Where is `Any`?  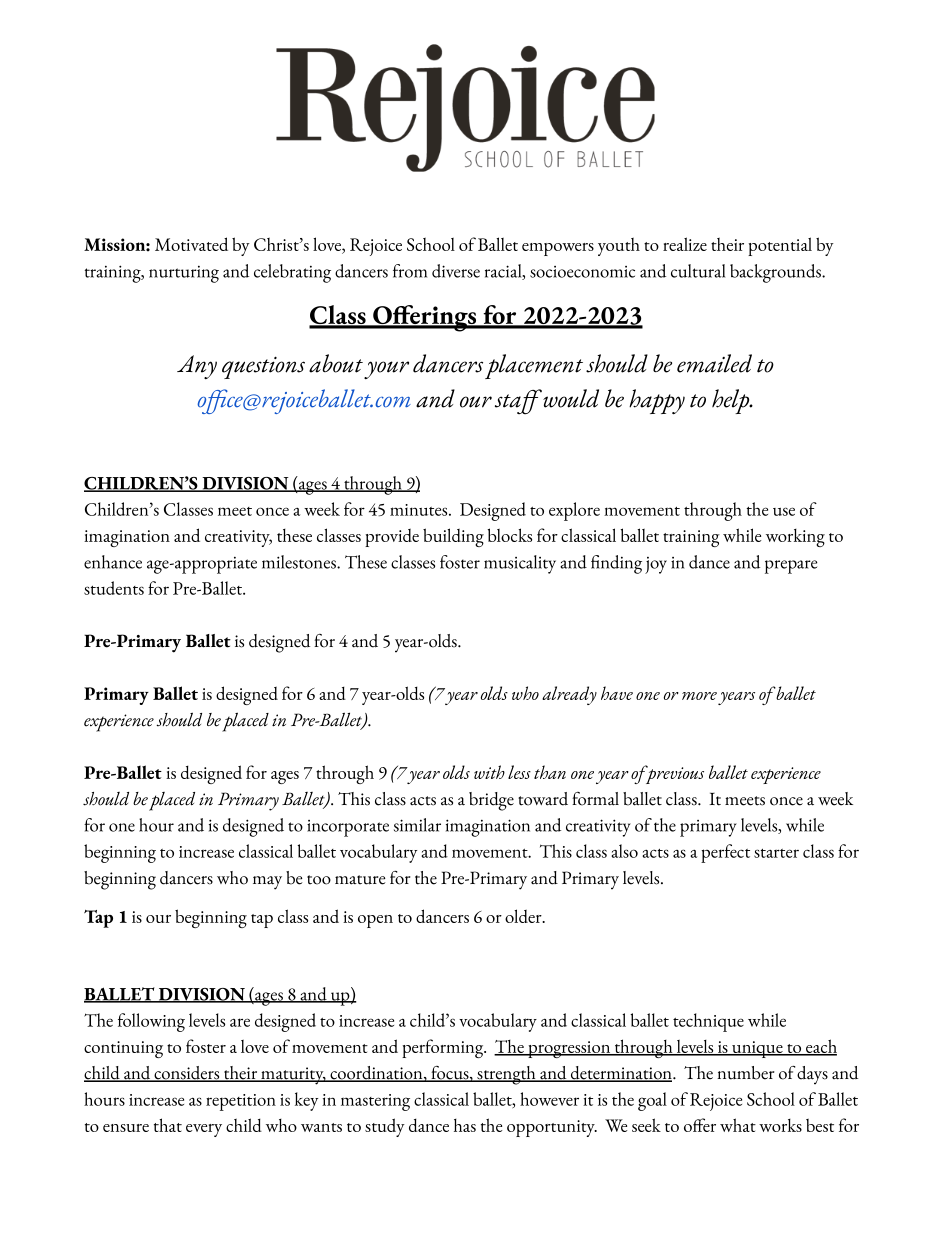
Any is located at coordinates (197, 367).
